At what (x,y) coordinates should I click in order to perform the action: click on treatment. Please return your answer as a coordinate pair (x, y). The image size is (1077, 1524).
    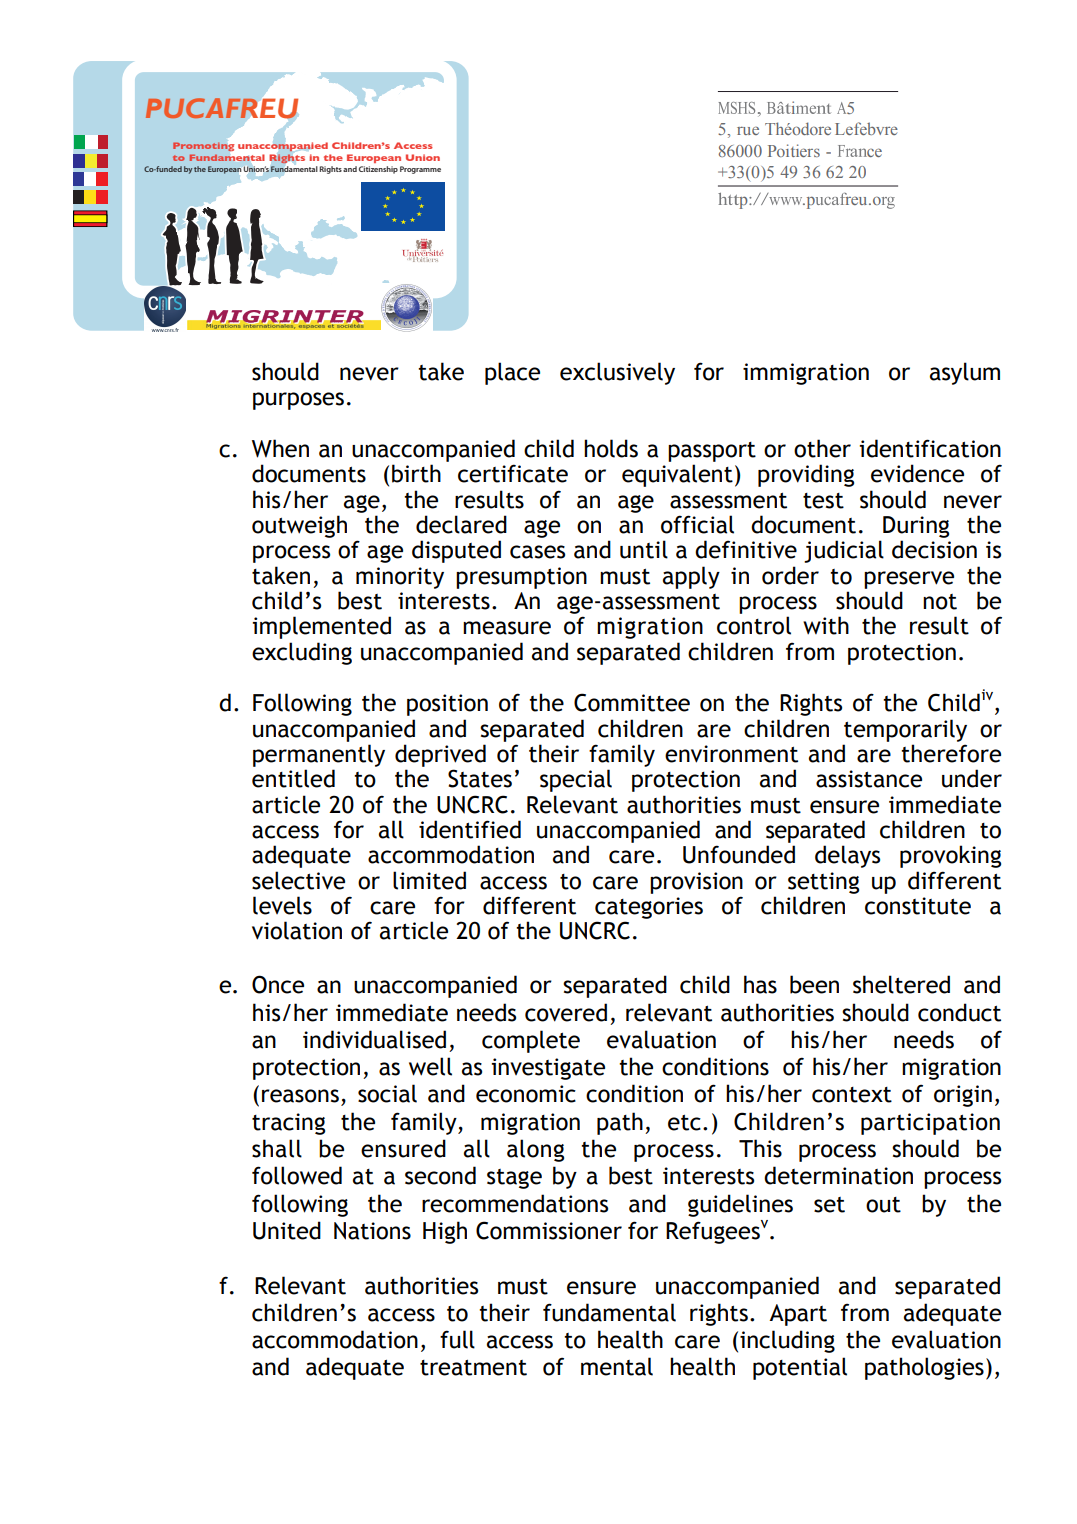
    Looking at the image, I should click on (473, 1368).
